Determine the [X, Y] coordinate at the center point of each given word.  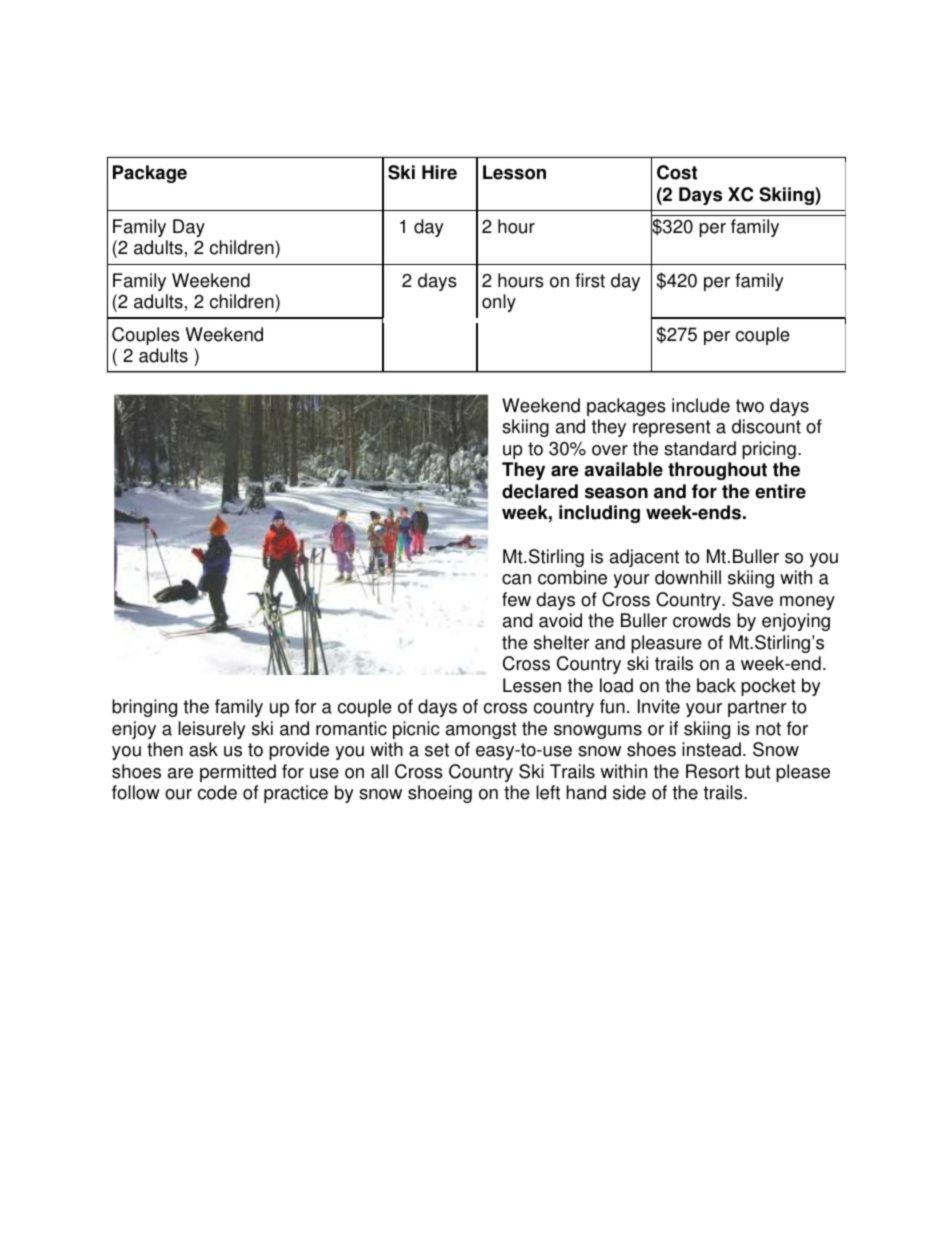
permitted [238, 773]
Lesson [514, 172]
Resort [713, 771]
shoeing [440, 794]
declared [540, 491]
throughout [717, 471]
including [599, 514]
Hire [439, 172]
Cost [677, 172]
